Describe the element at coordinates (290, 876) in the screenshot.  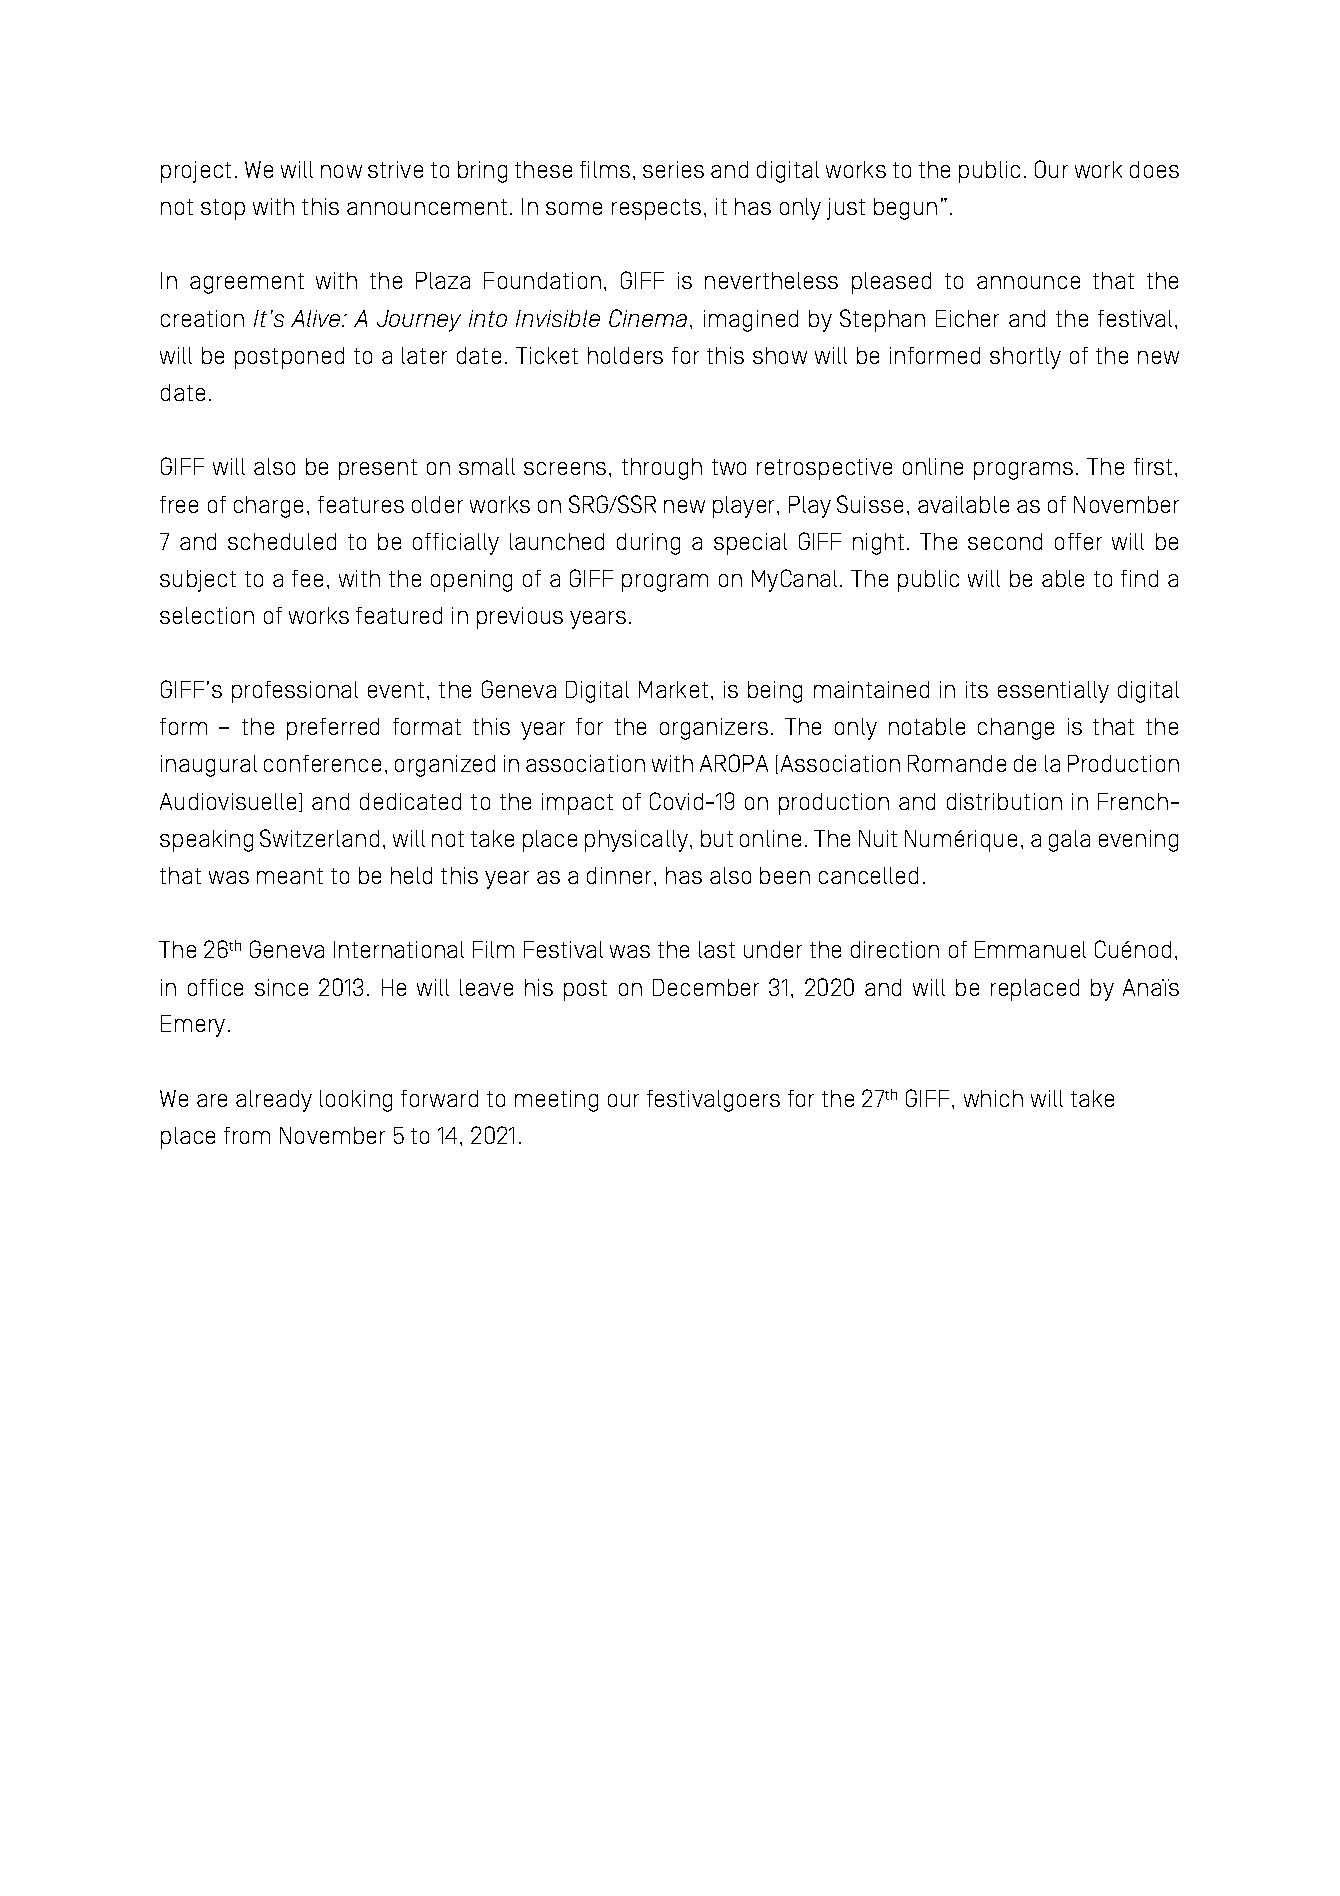
I see `meant` at that location.
